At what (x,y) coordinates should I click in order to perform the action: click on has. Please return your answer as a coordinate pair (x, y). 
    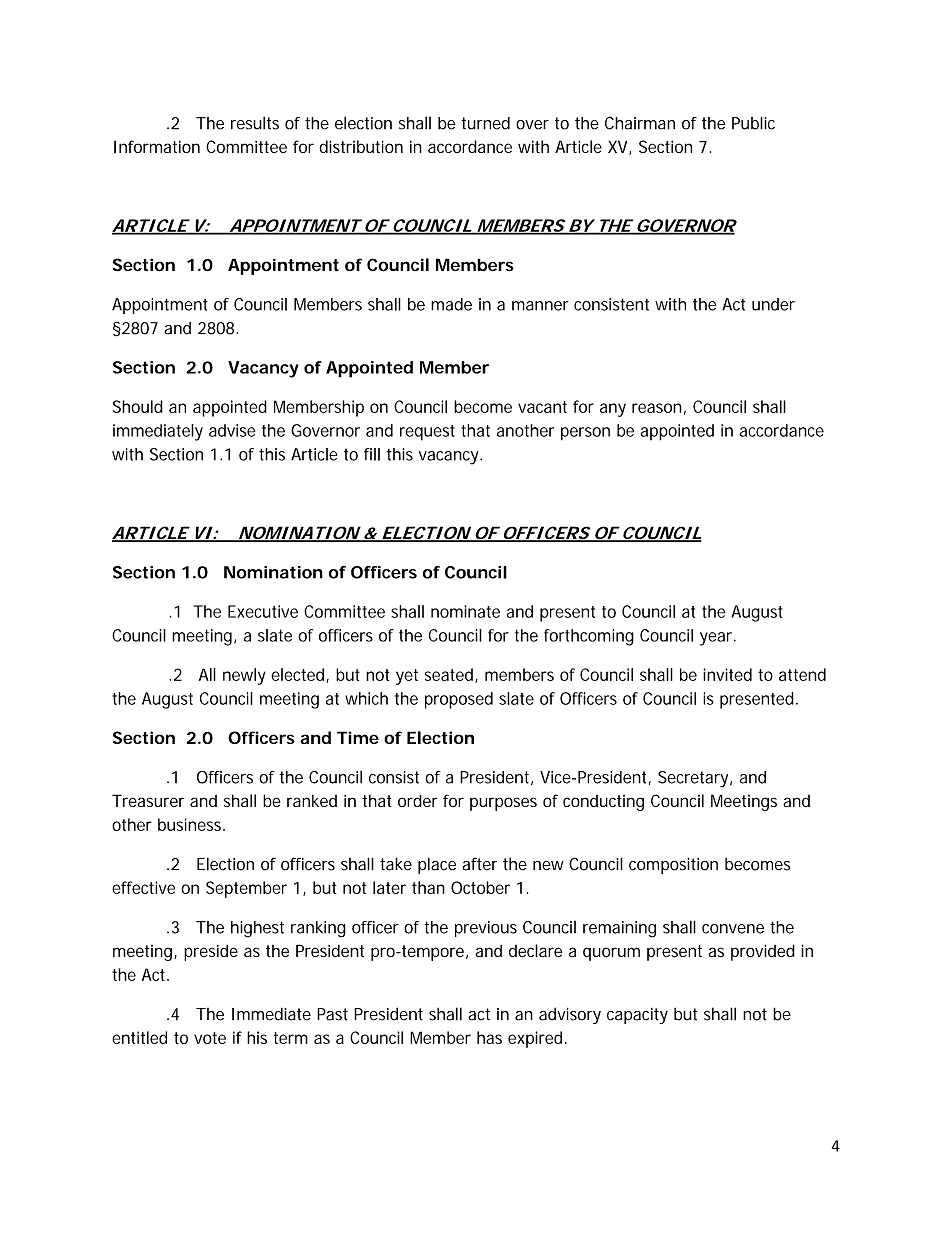
    Looking at the image, I should click on (489, 1037).
